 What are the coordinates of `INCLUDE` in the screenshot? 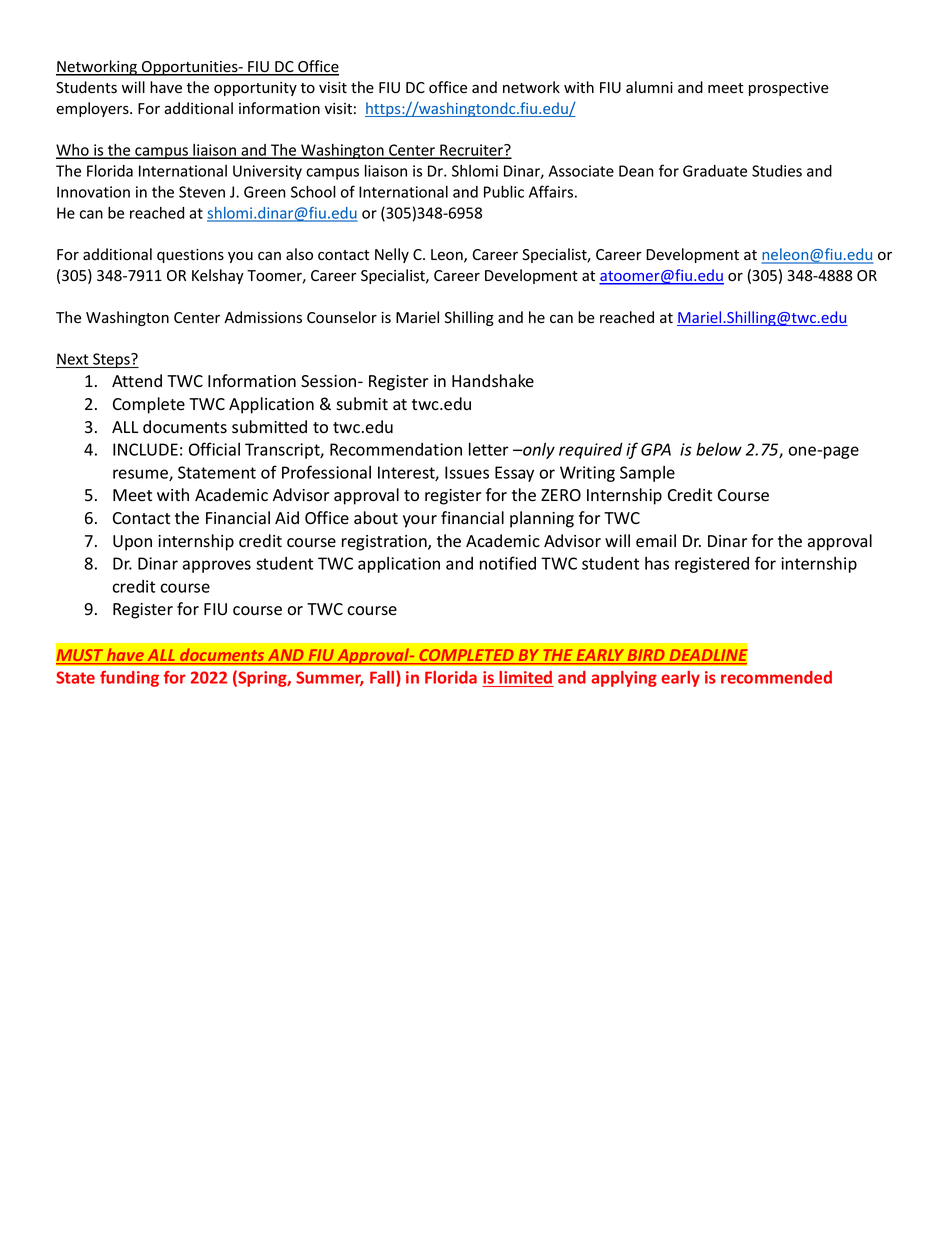 It's located at (145, 449).
